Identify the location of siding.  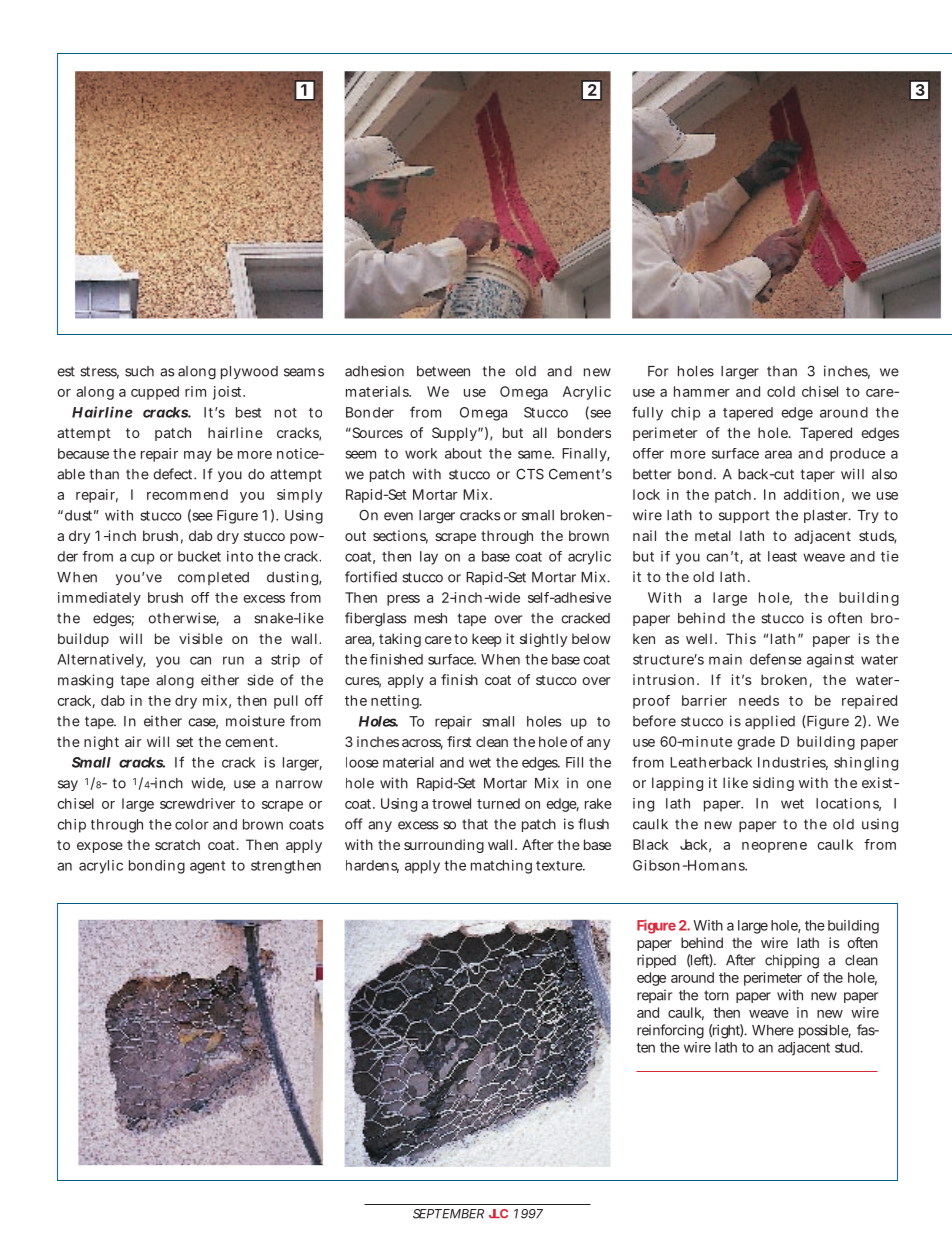
(773, 784).
